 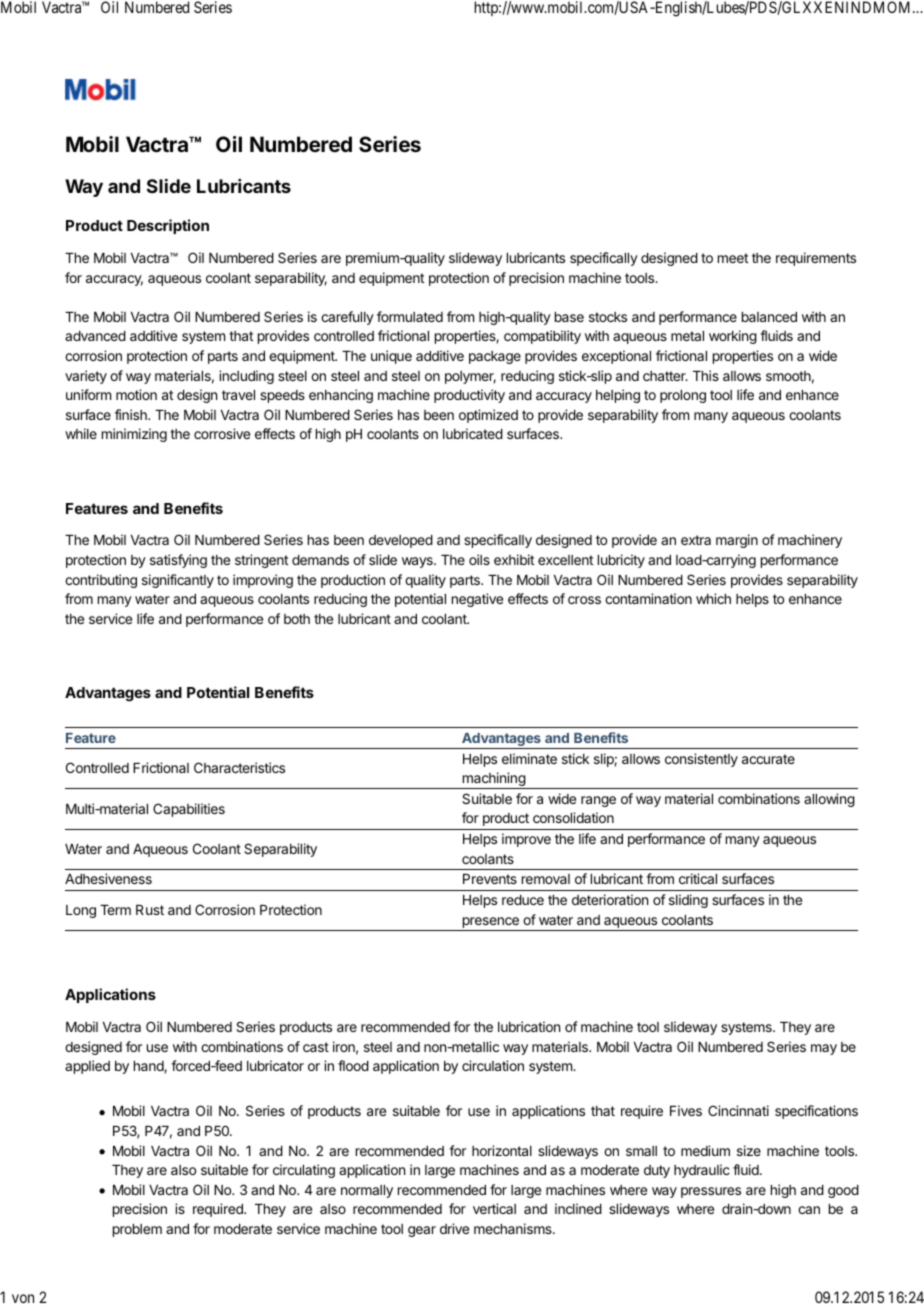 I want to click on formulated, so click(x=410, y=316).
